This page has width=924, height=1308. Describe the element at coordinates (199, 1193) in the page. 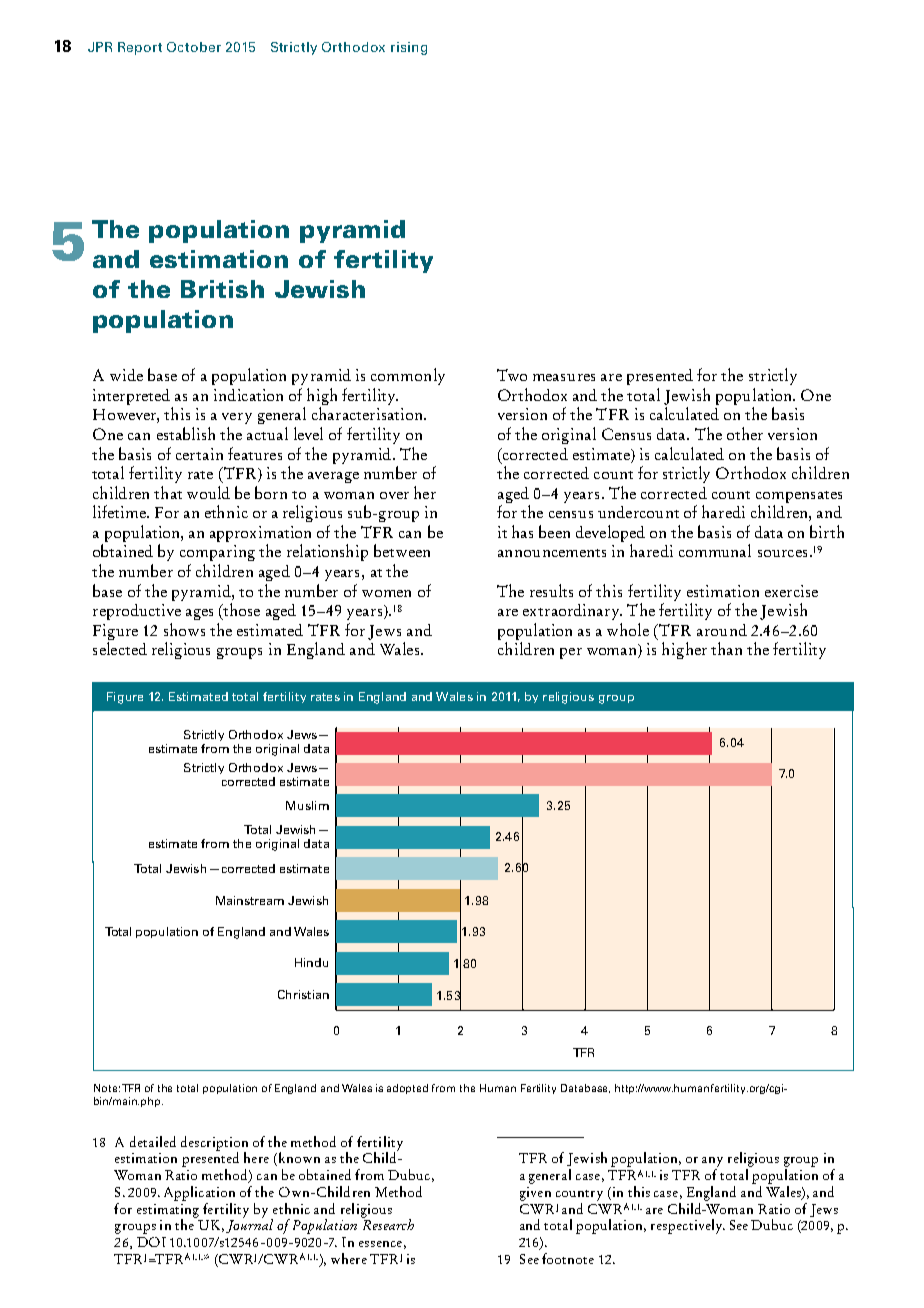

I see `Application` at that location.
